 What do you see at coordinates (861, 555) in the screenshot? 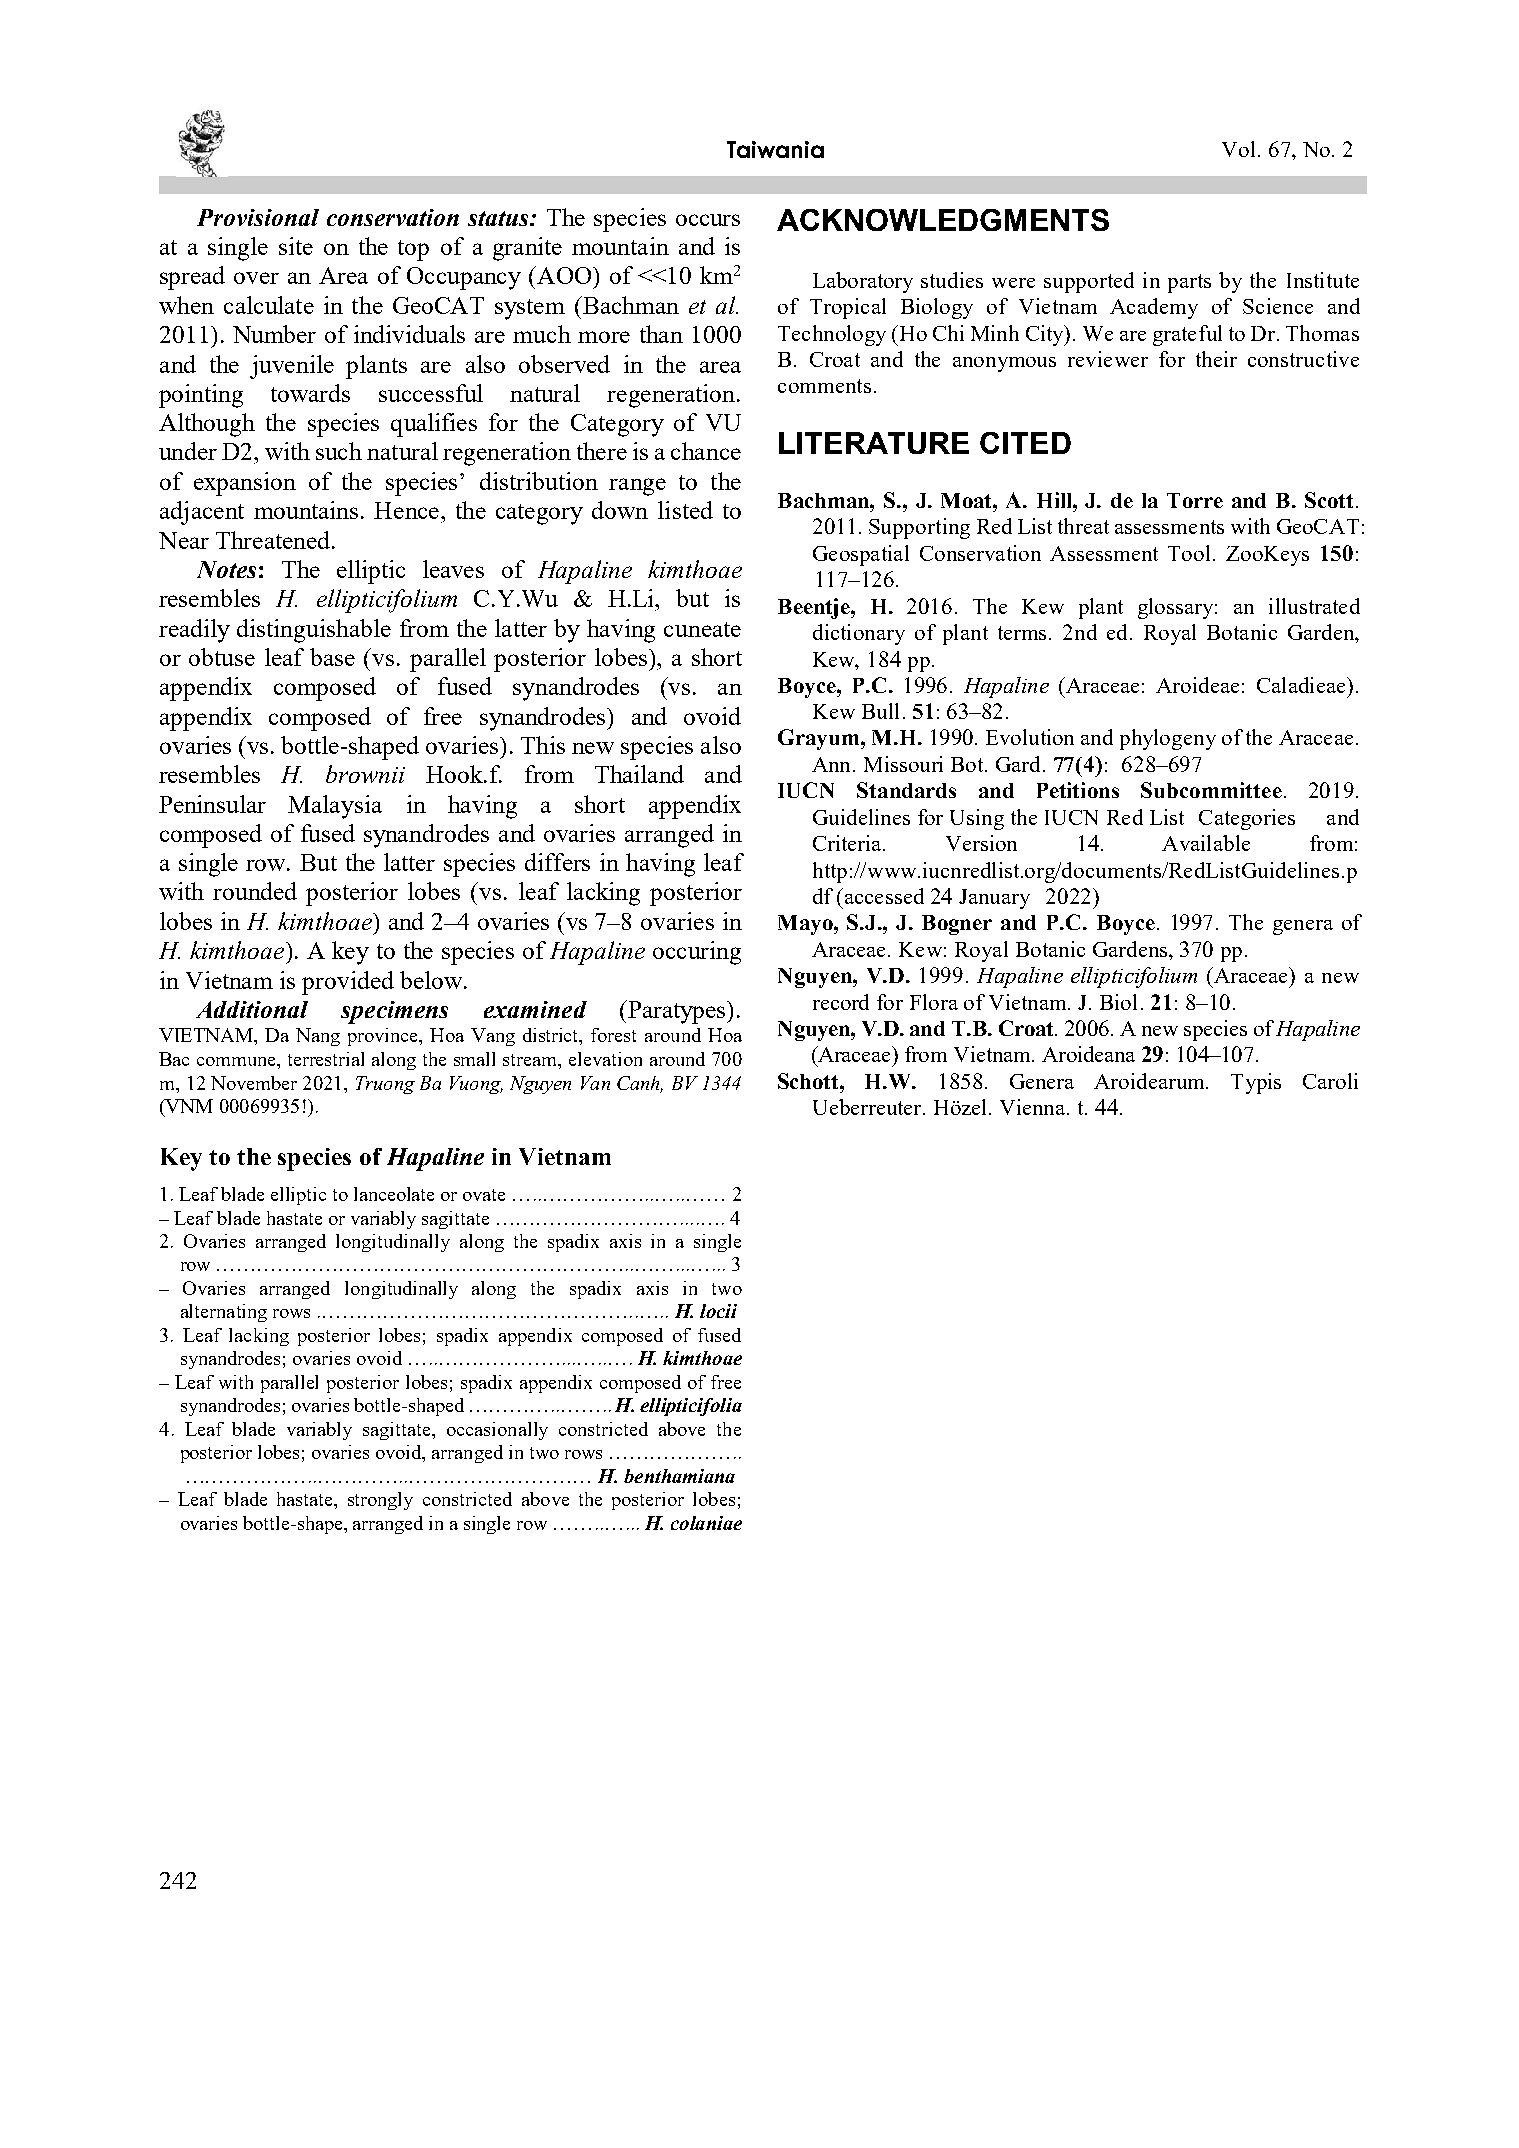
I see `Geospatial` at bounding box center [861, 555].
